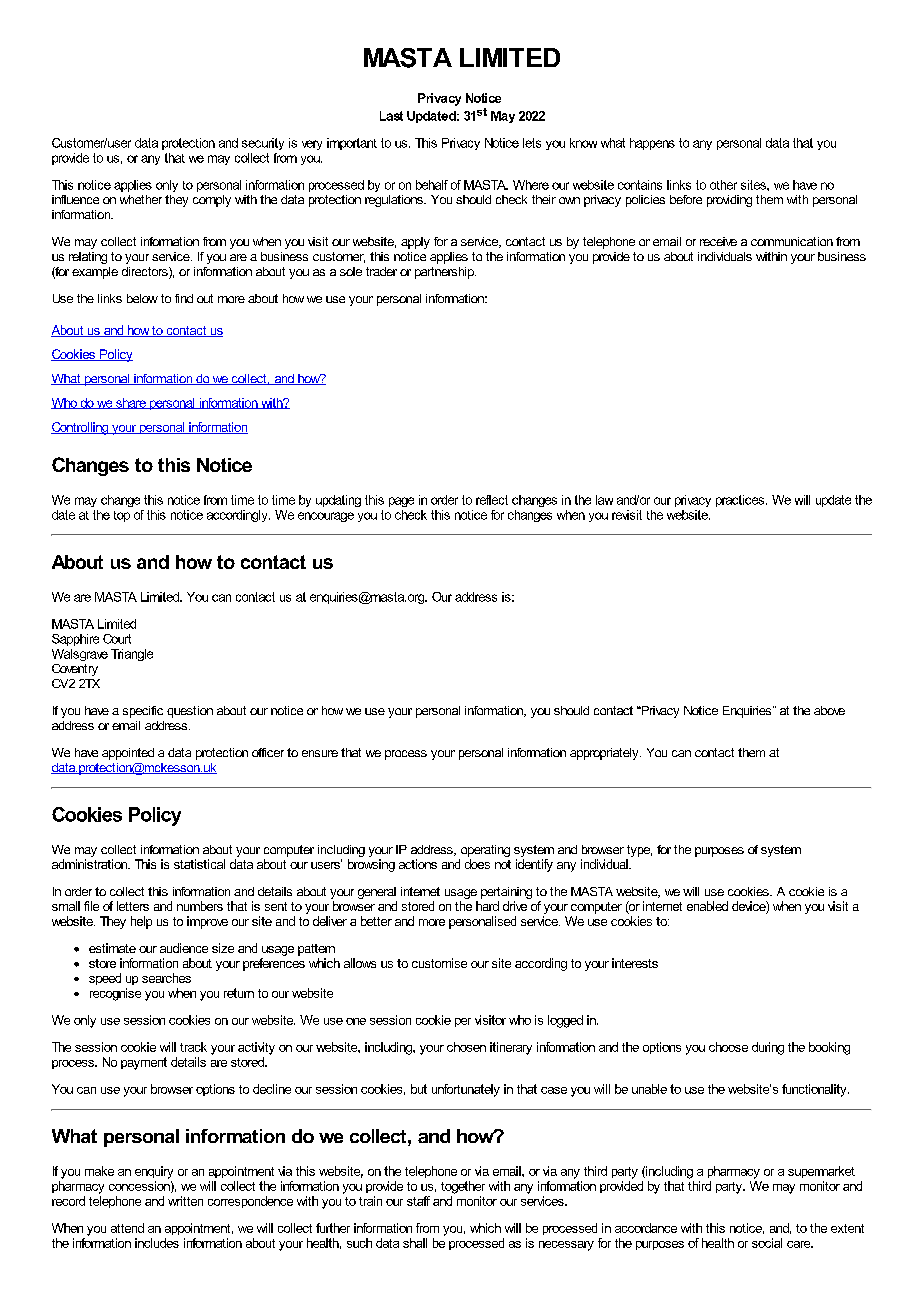 The width and height of the screenshot is (924, 1308). What do you see at coordinates (185, 1201) in the screenshot?
I see `written` at bounding box center [185, 1201].
